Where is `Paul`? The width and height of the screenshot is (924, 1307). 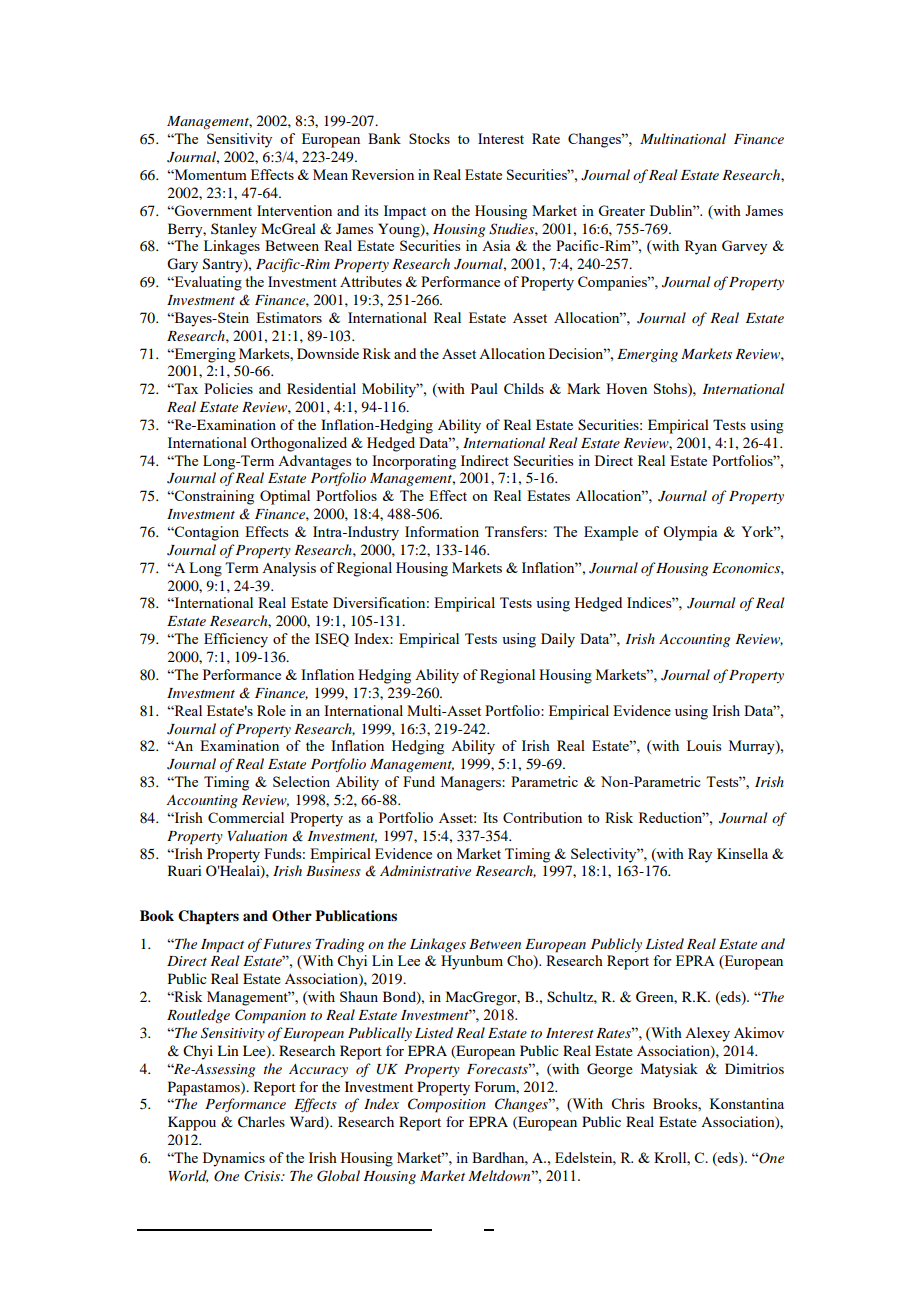 Paul is located at coordinates (484, 388).
